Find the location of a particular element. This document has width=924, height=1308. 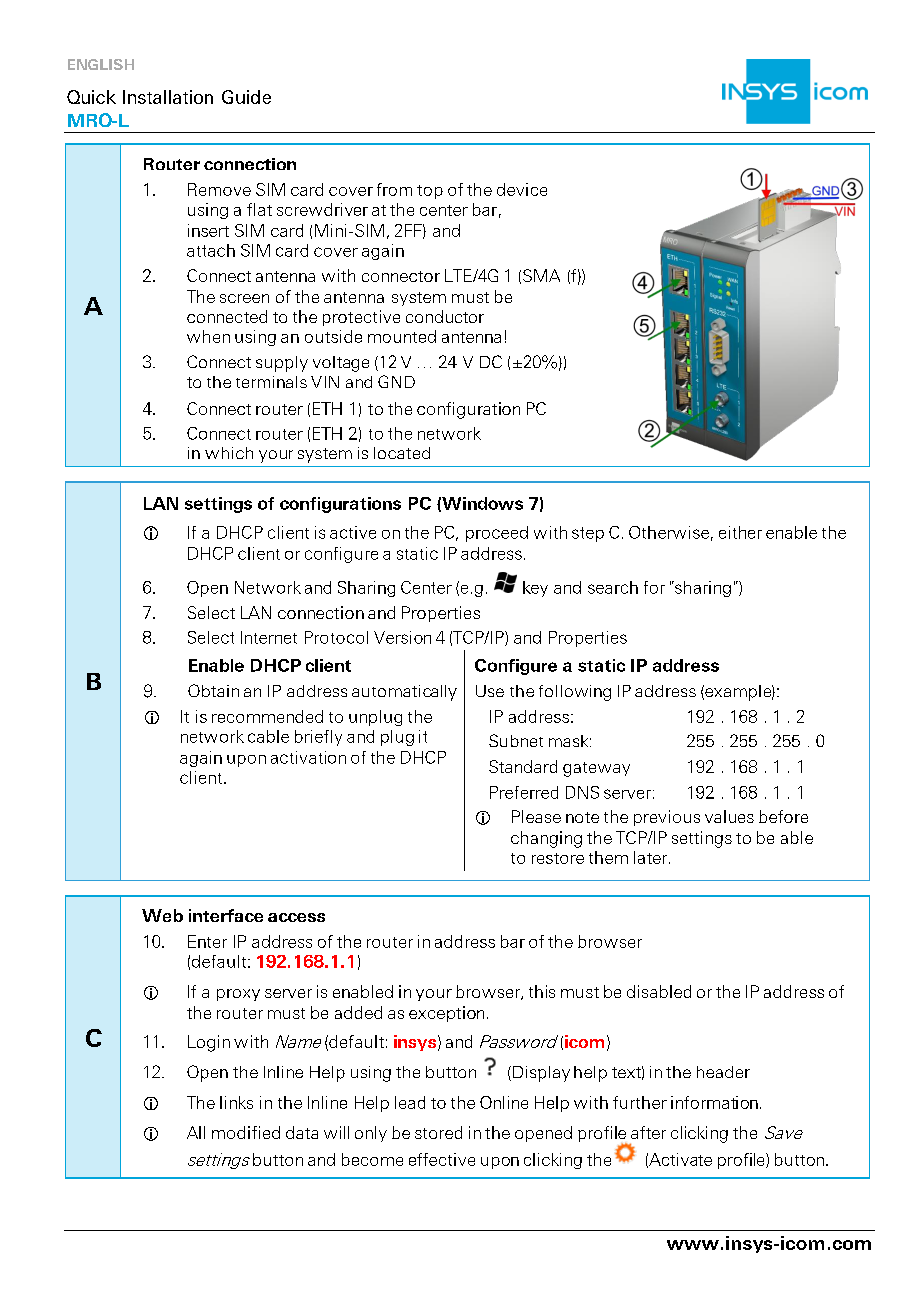

Web is located at coordinates (162, 915).
